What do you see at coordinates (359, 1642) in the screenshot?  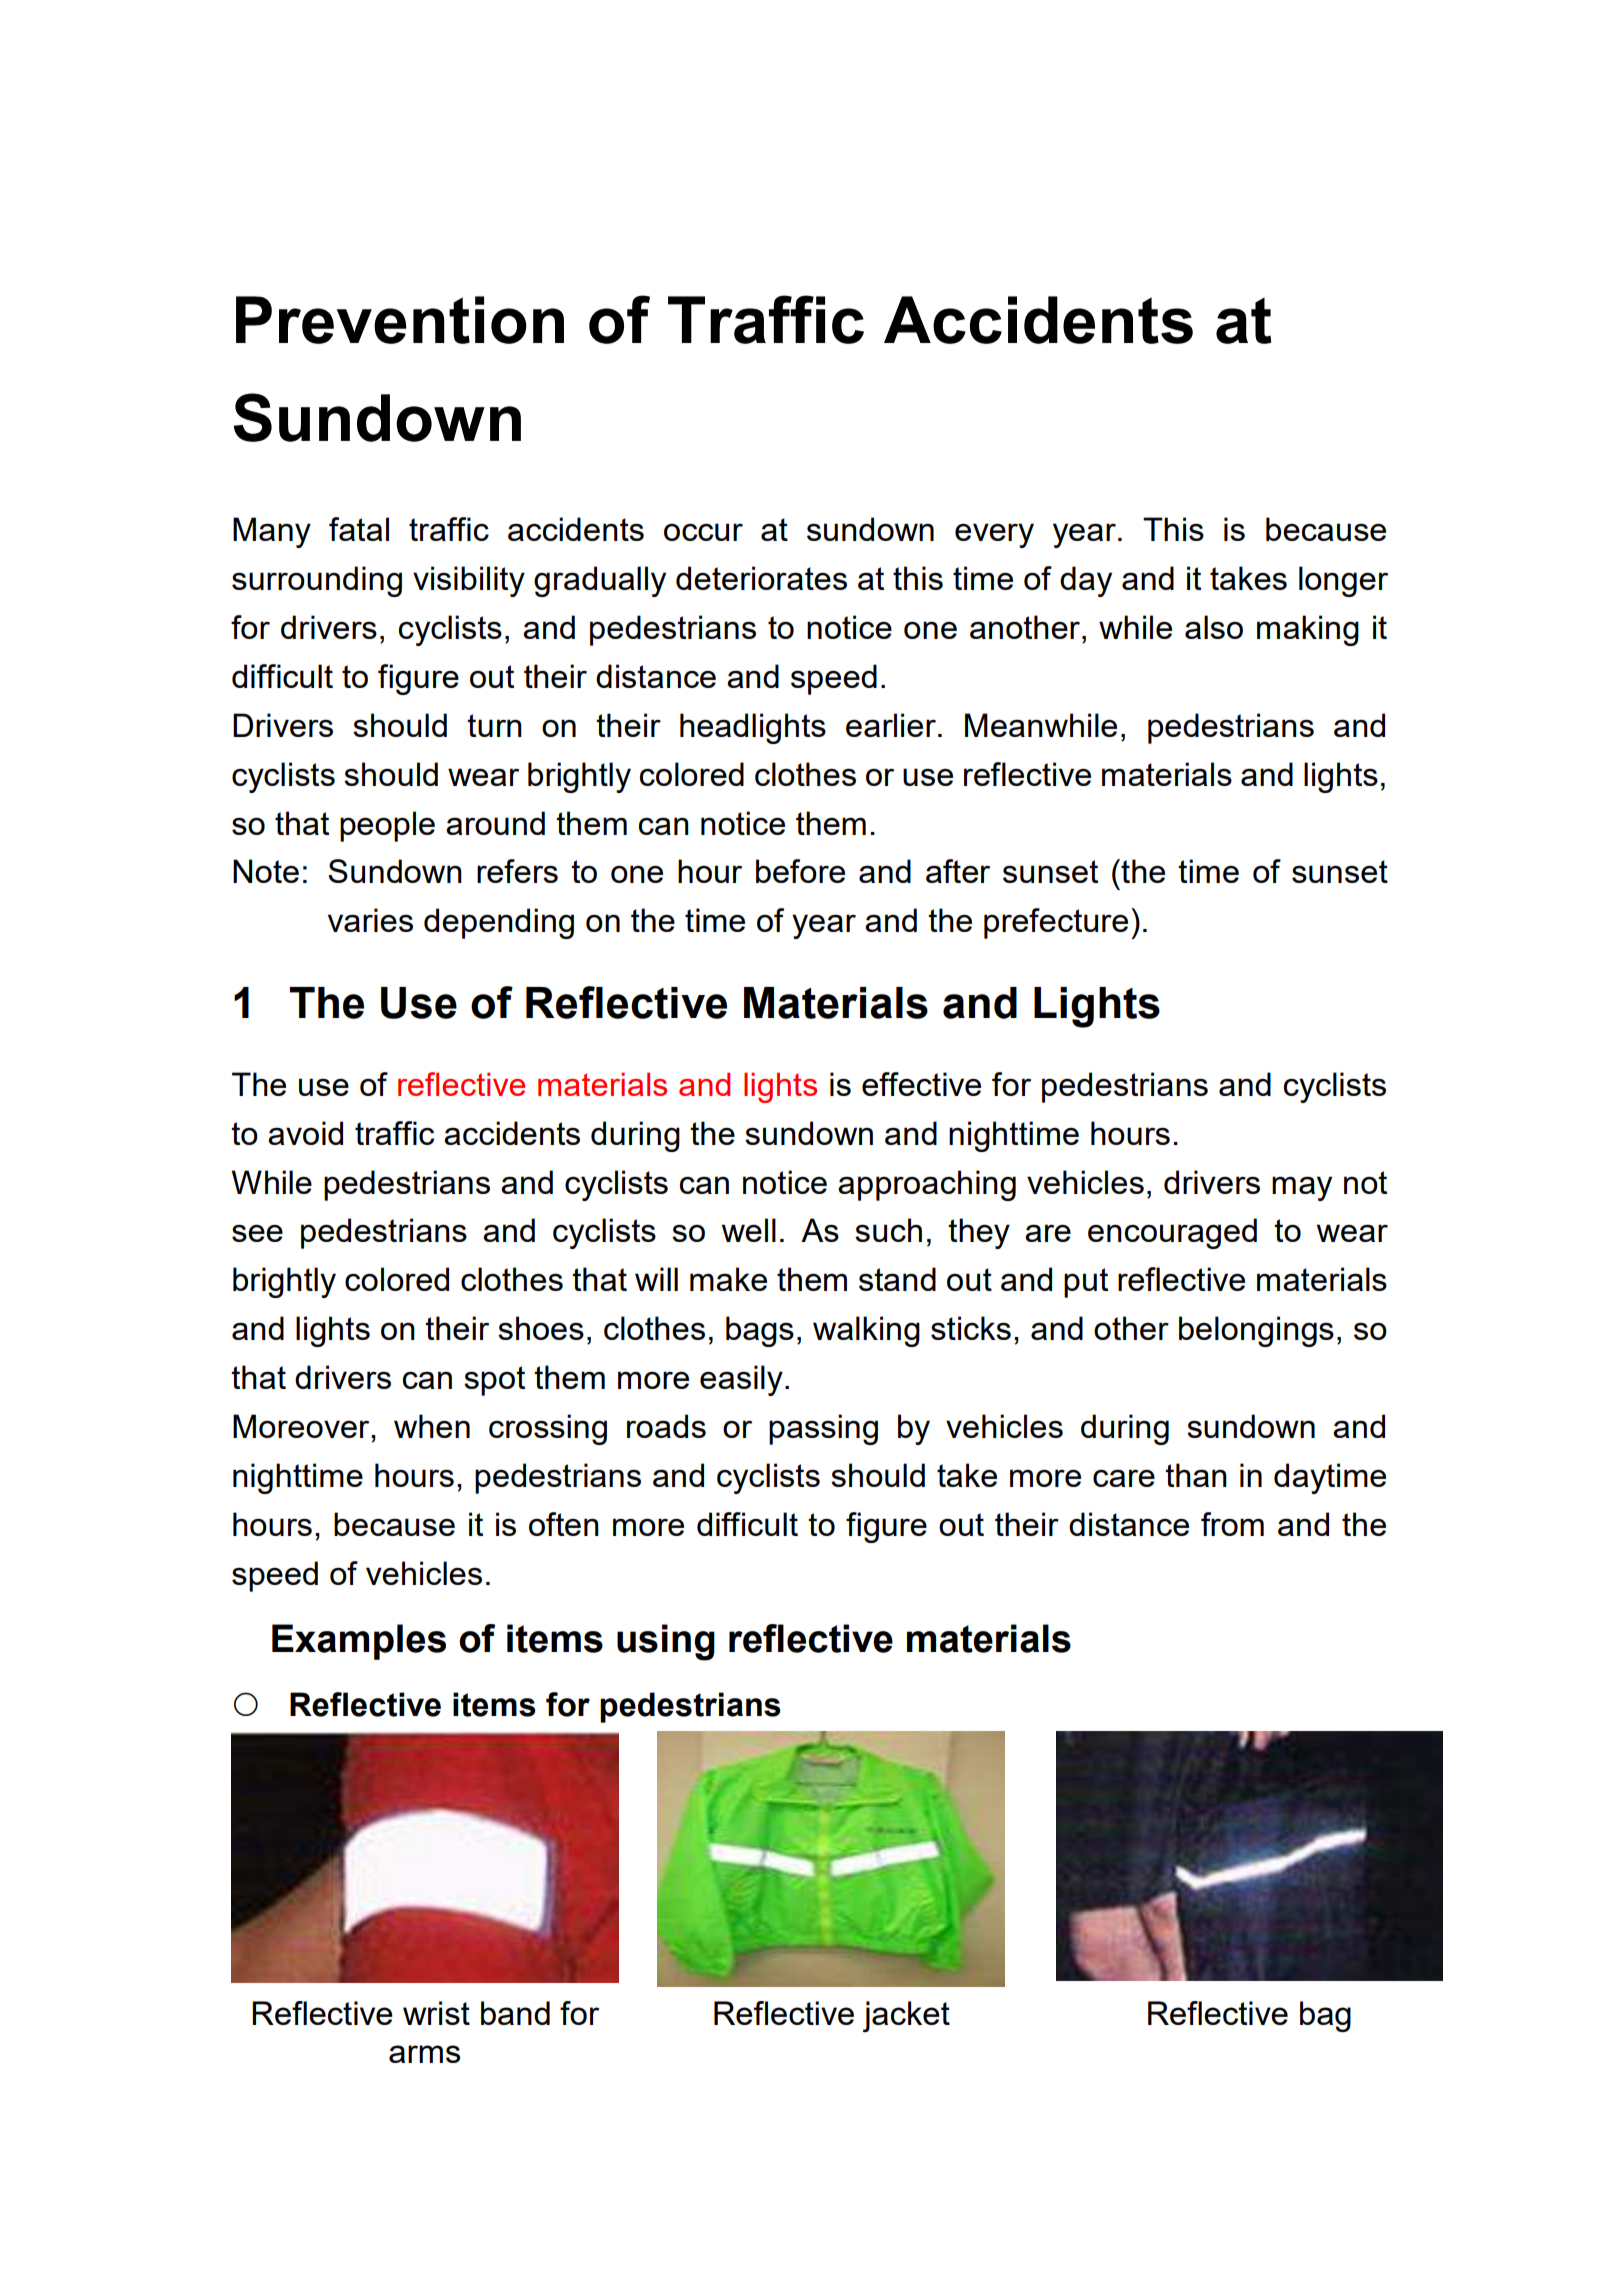 I see `Examples` at bounding box center [359, 1642].
